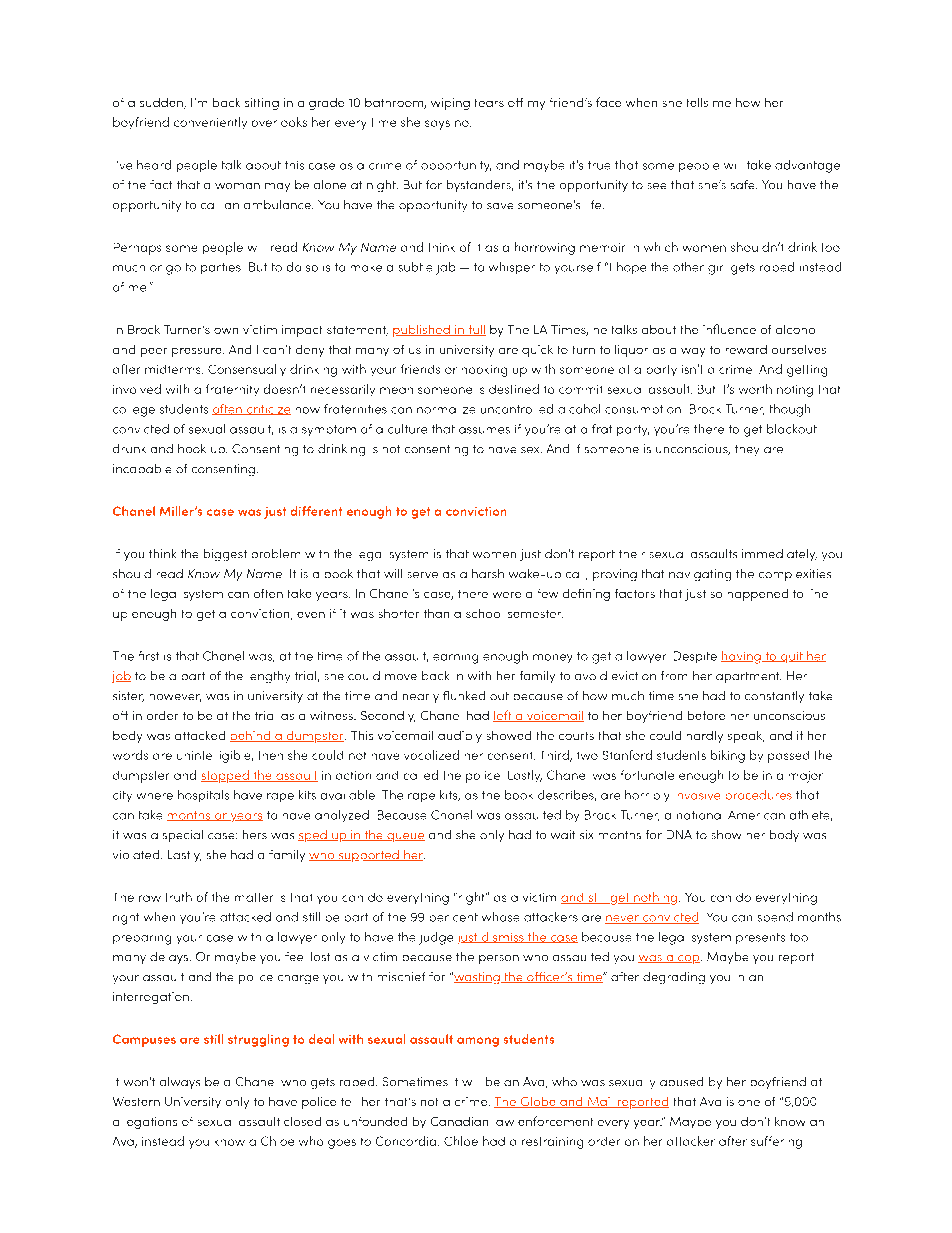  I want to click on always, so click(180, 1083).
